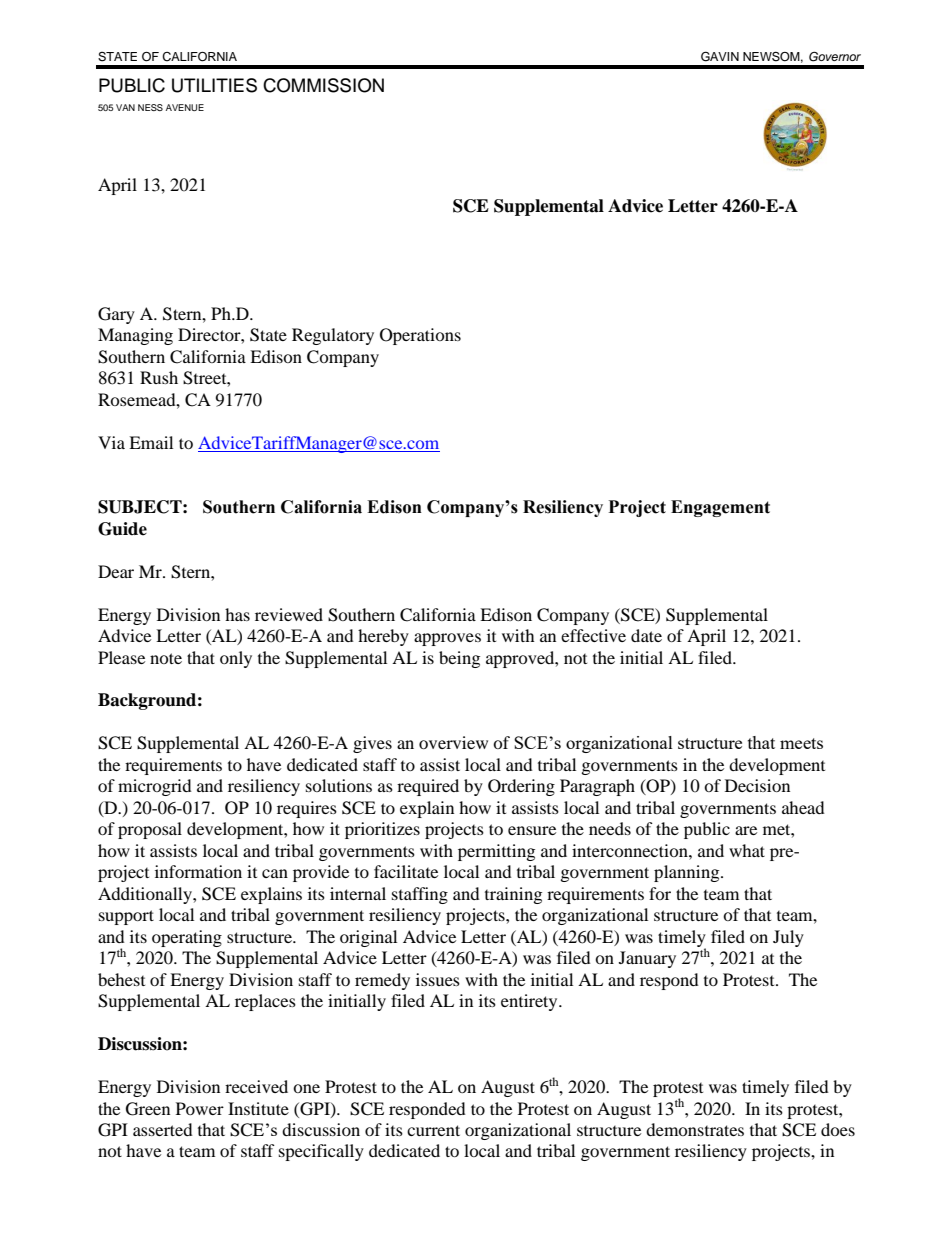 The width and height of the screenshot is (952, 1233). What do you see at coordinates (720, 508) in the screenshot?
I see `Engagement` at bounding box center [720, 508].
